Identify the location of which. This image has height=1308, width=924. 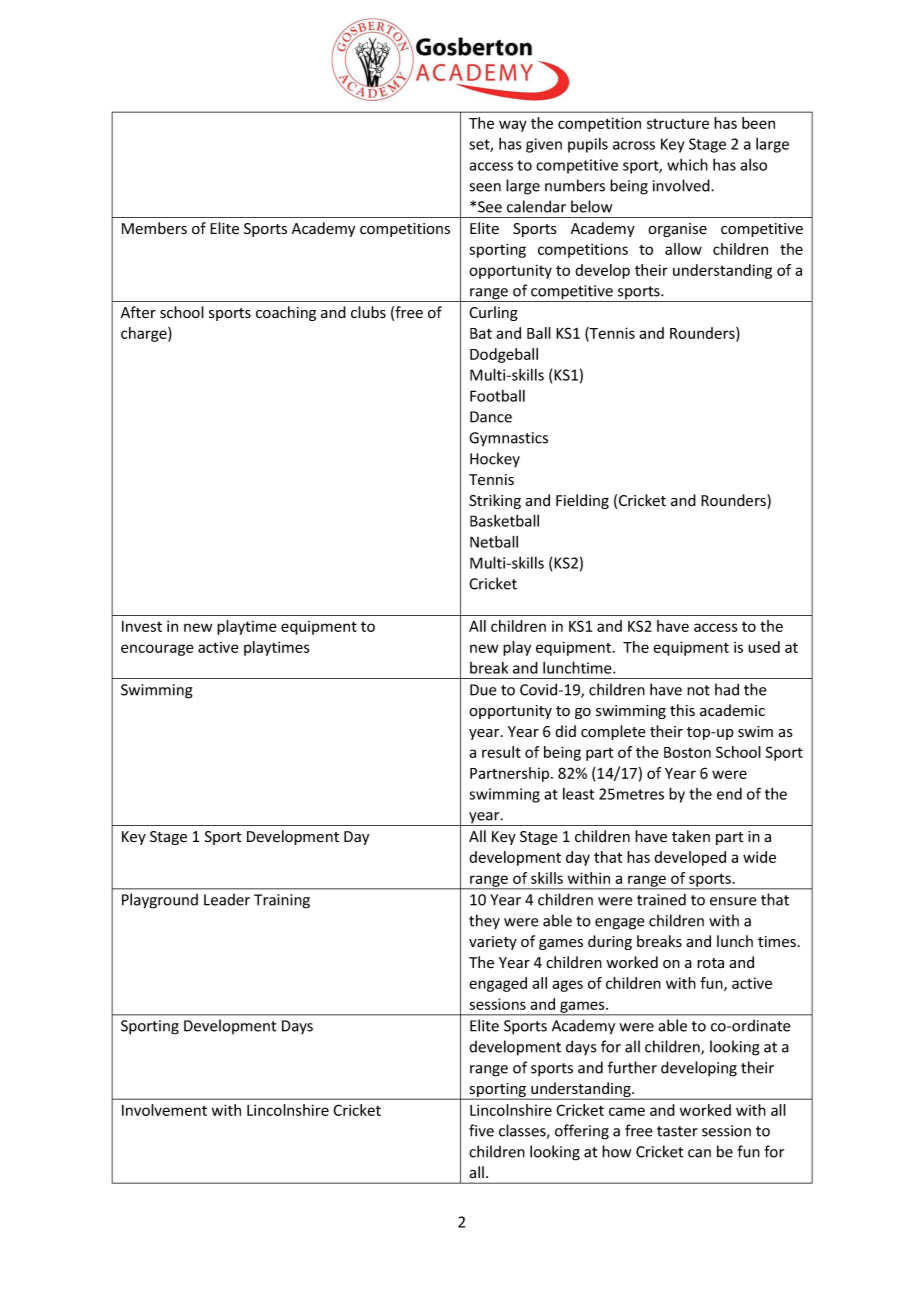
(687, 164).
